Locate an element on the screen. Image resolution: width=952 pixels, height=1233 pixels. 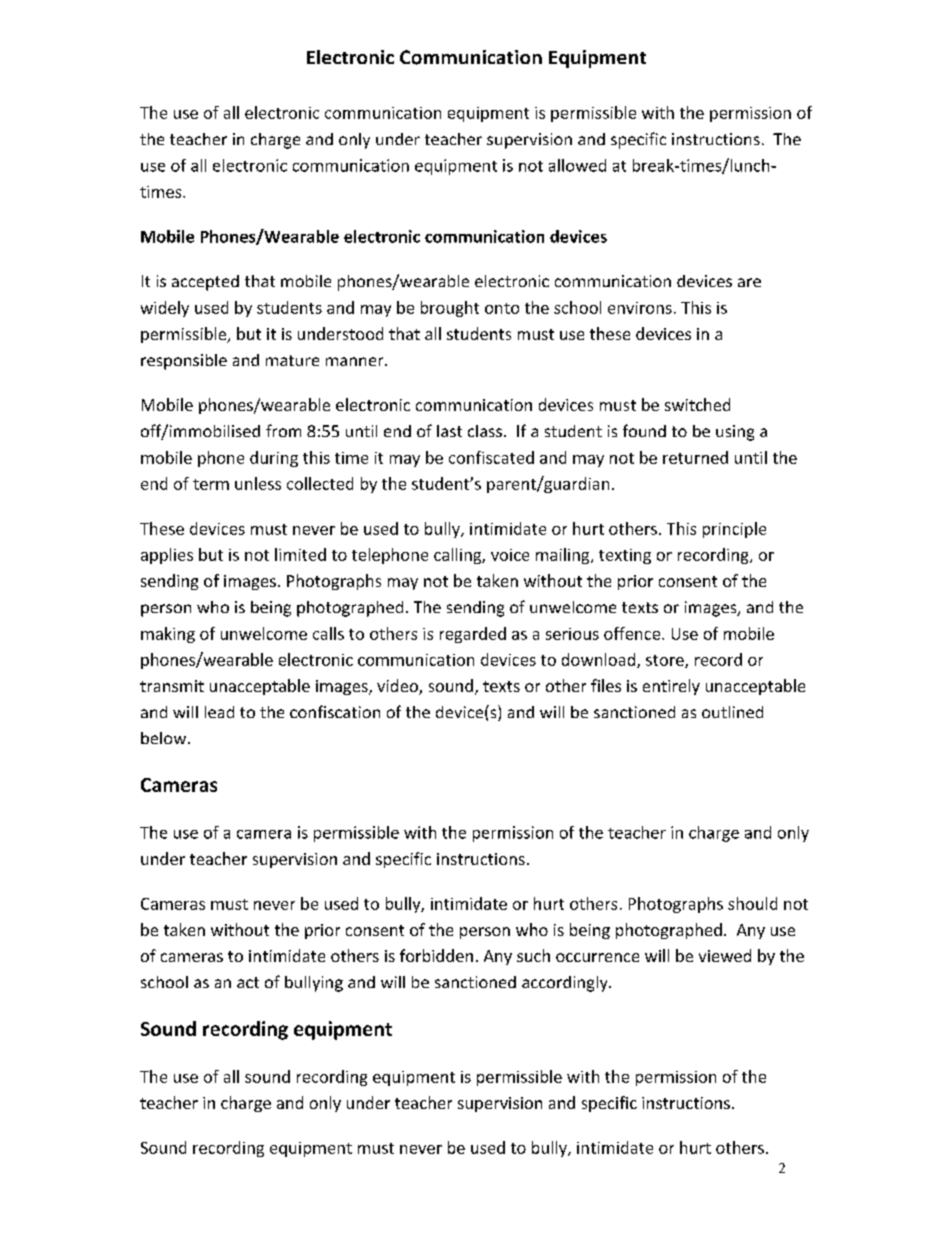
accepted is located at coordinates (205, 283).
